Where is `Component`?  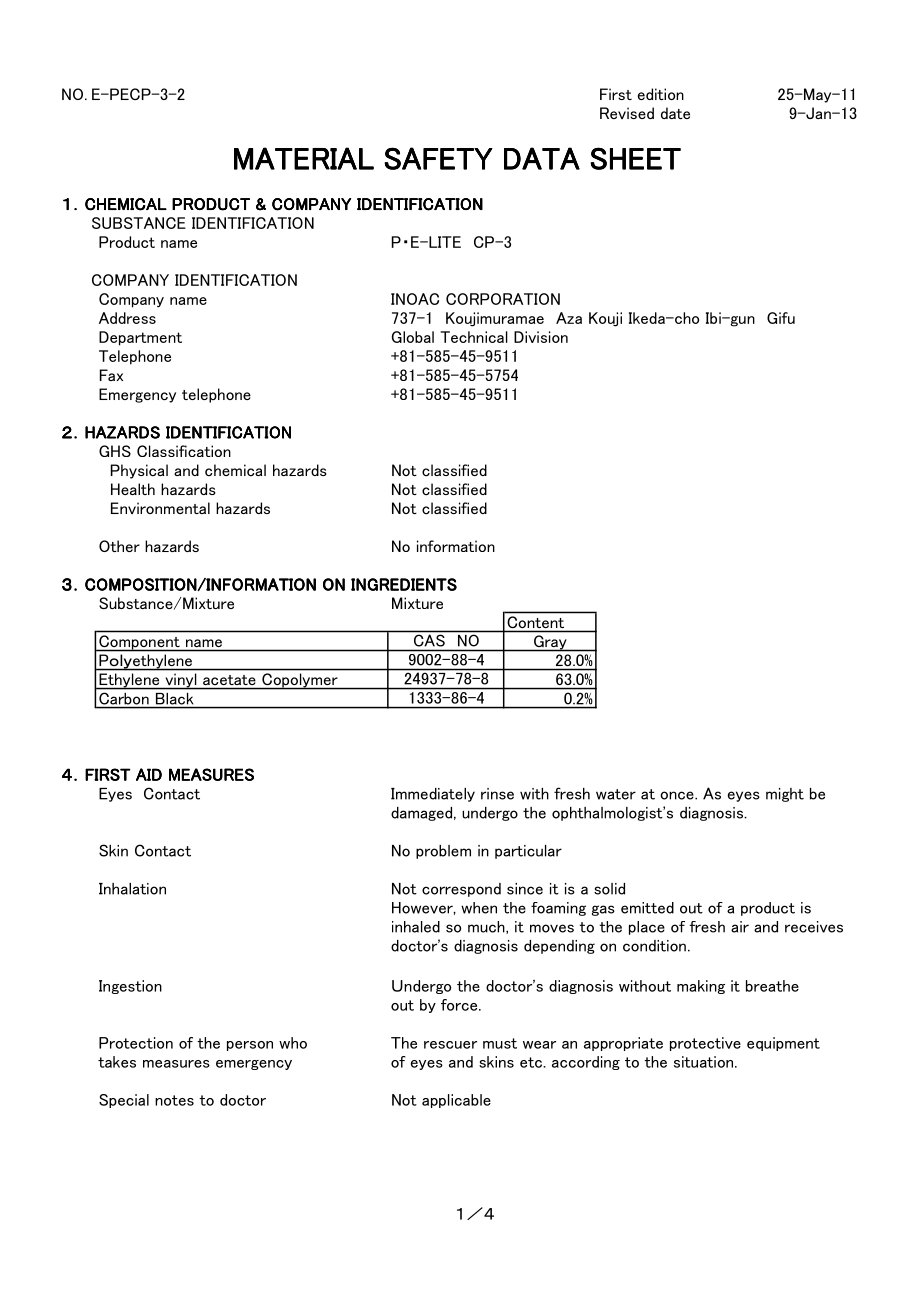 Component is located at coordinates (139, 643).
